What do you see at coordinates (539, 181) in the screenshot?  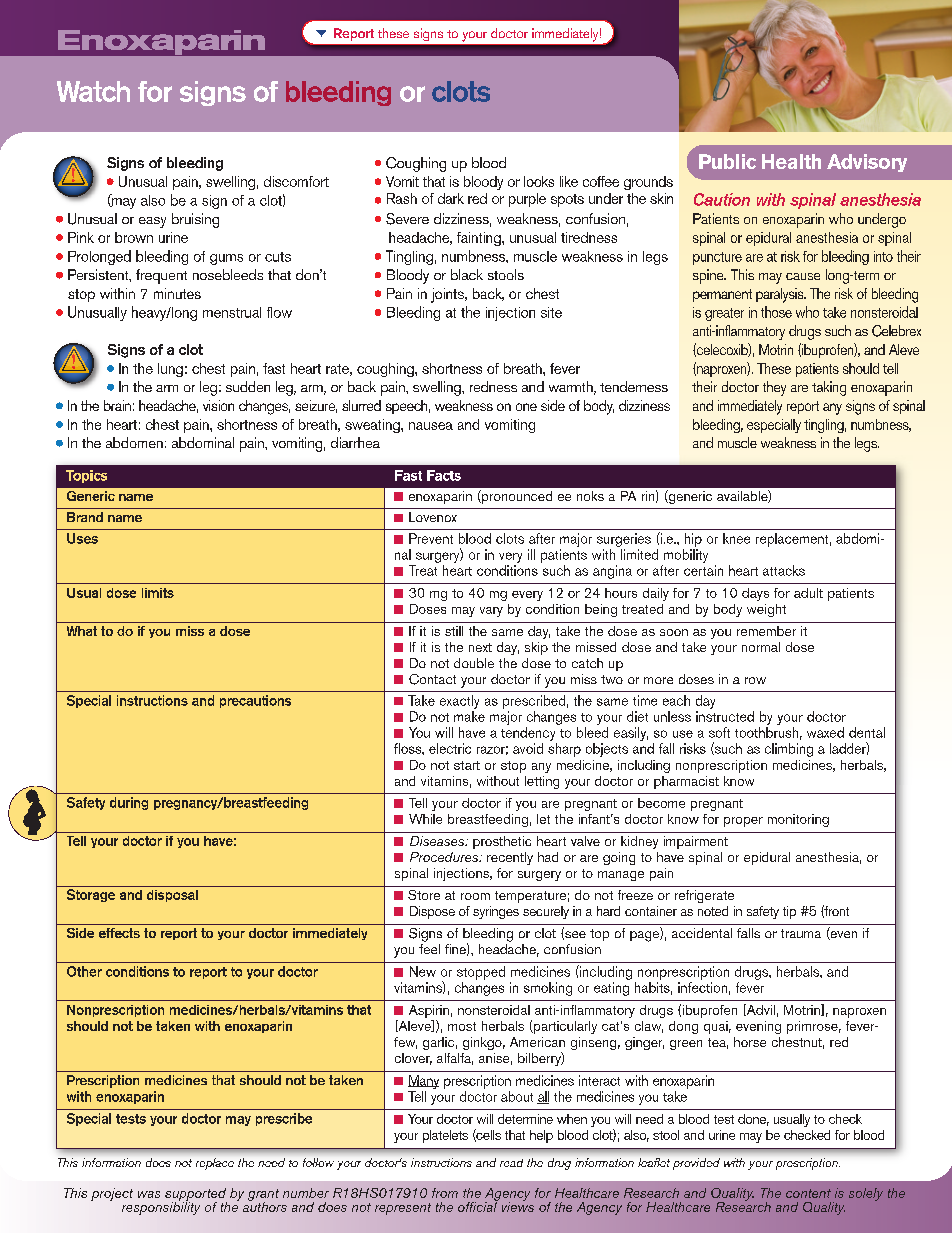 I see `looks` at bounding box center [539, 181].
